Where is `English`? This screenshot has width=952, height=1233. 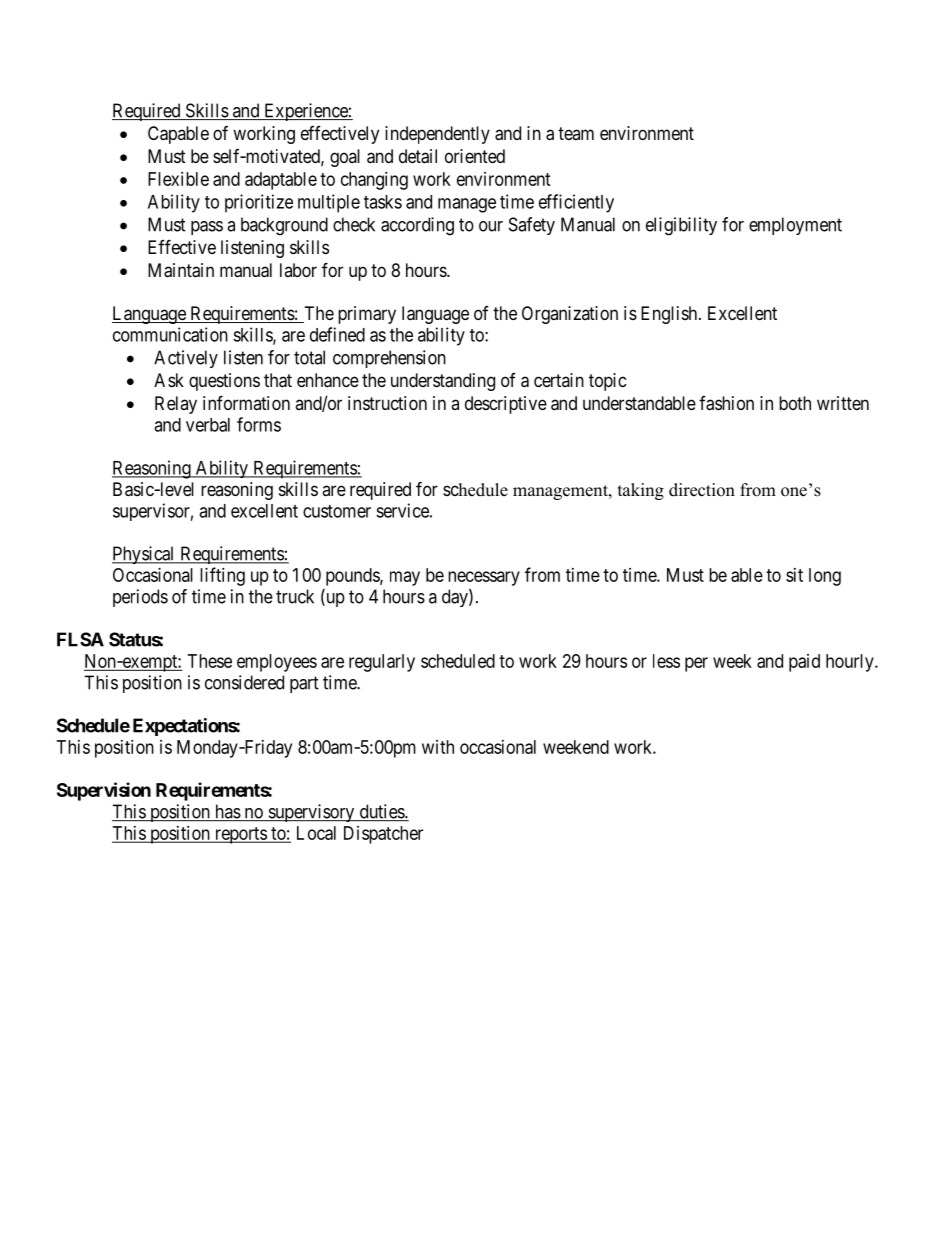
English is located at coordinates (670, 315).
